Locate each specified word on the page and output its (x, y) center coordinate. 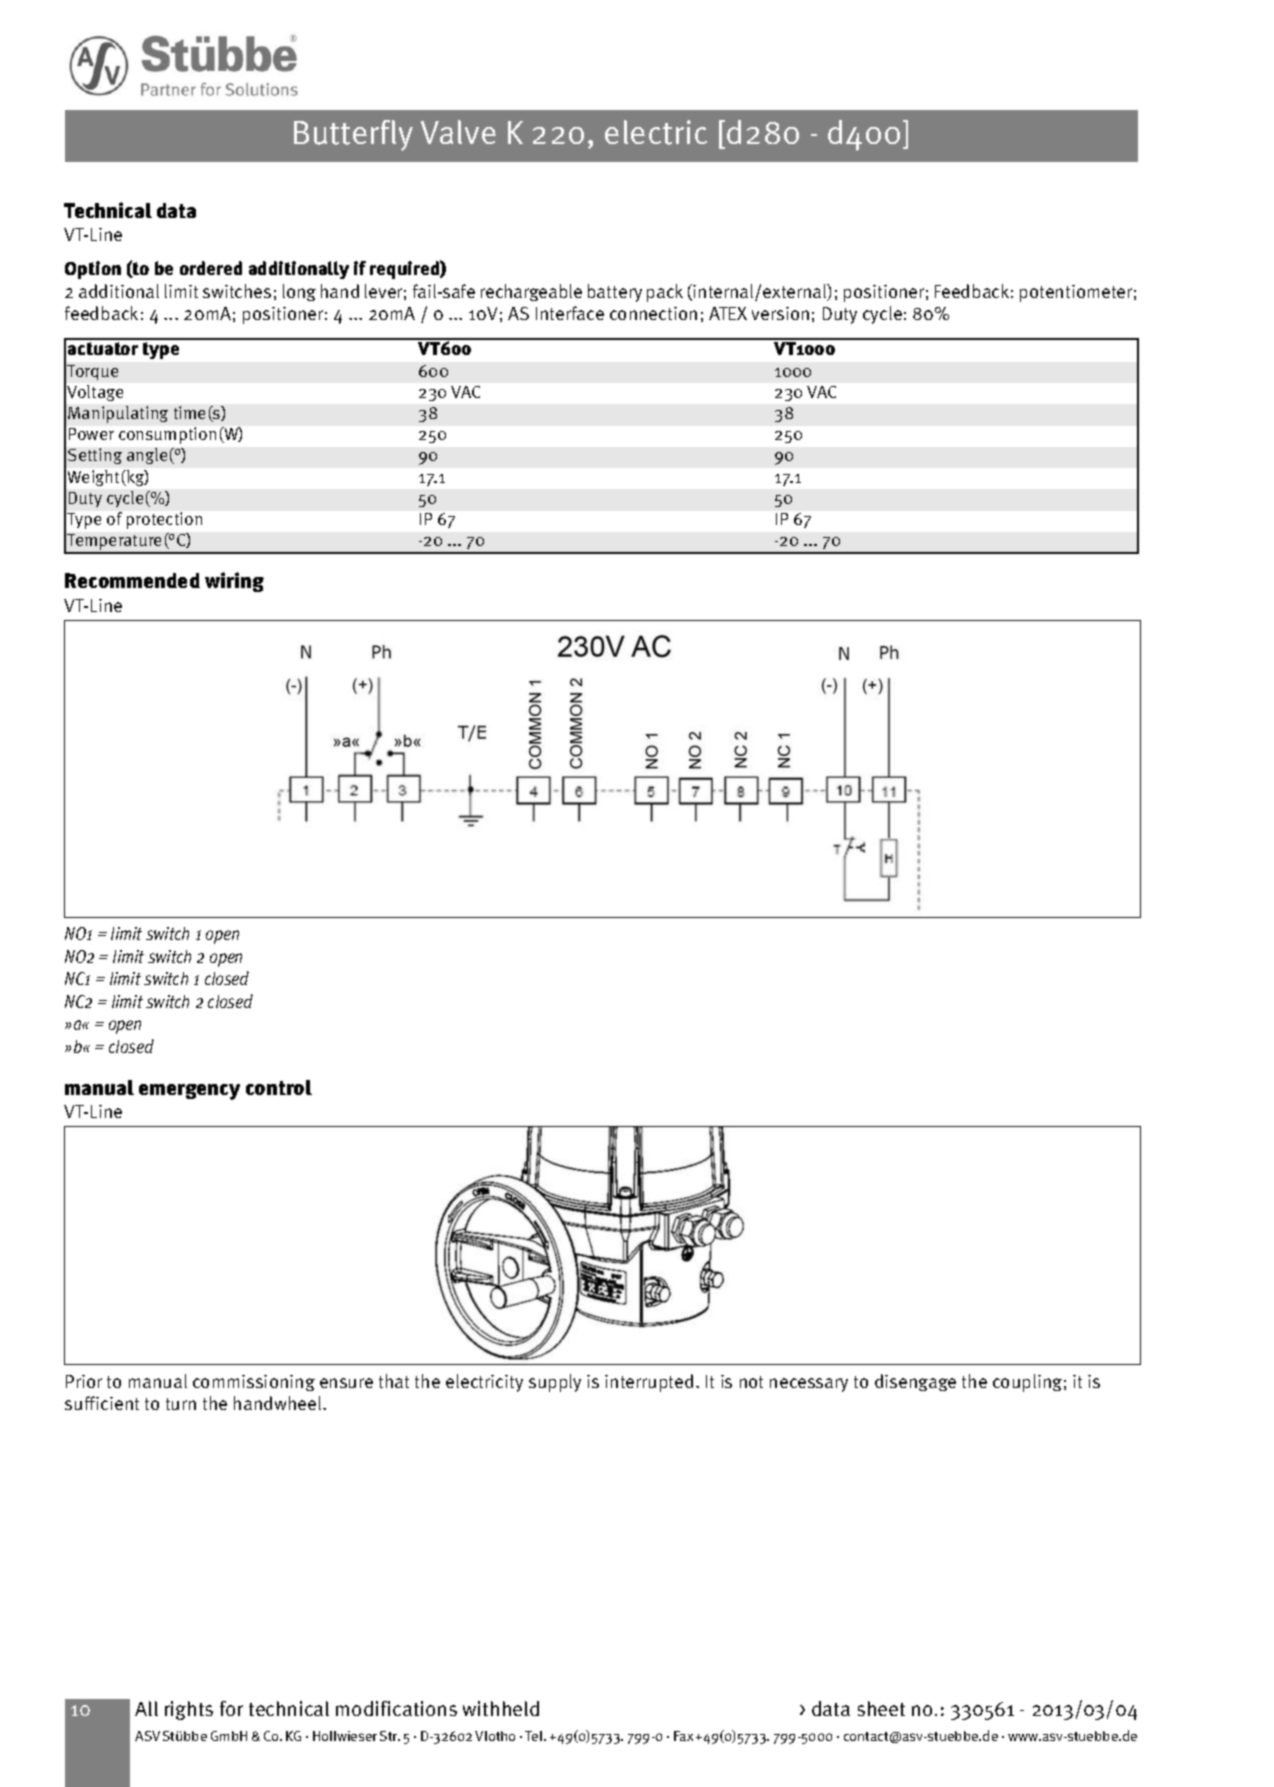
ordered (211, 268)
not (751, 1382)
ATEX (728, 313)
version (780, 313)
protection (164, 520)
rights (189, 1710)
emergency (189, 1092)
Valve (458, 132)
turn (181, 1404)
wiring (234, 582)
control (279, 1087)
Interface (570, 313)
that (394, 1381)
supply (555, 1383)
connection (653, 313)
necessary (809, 1385)
